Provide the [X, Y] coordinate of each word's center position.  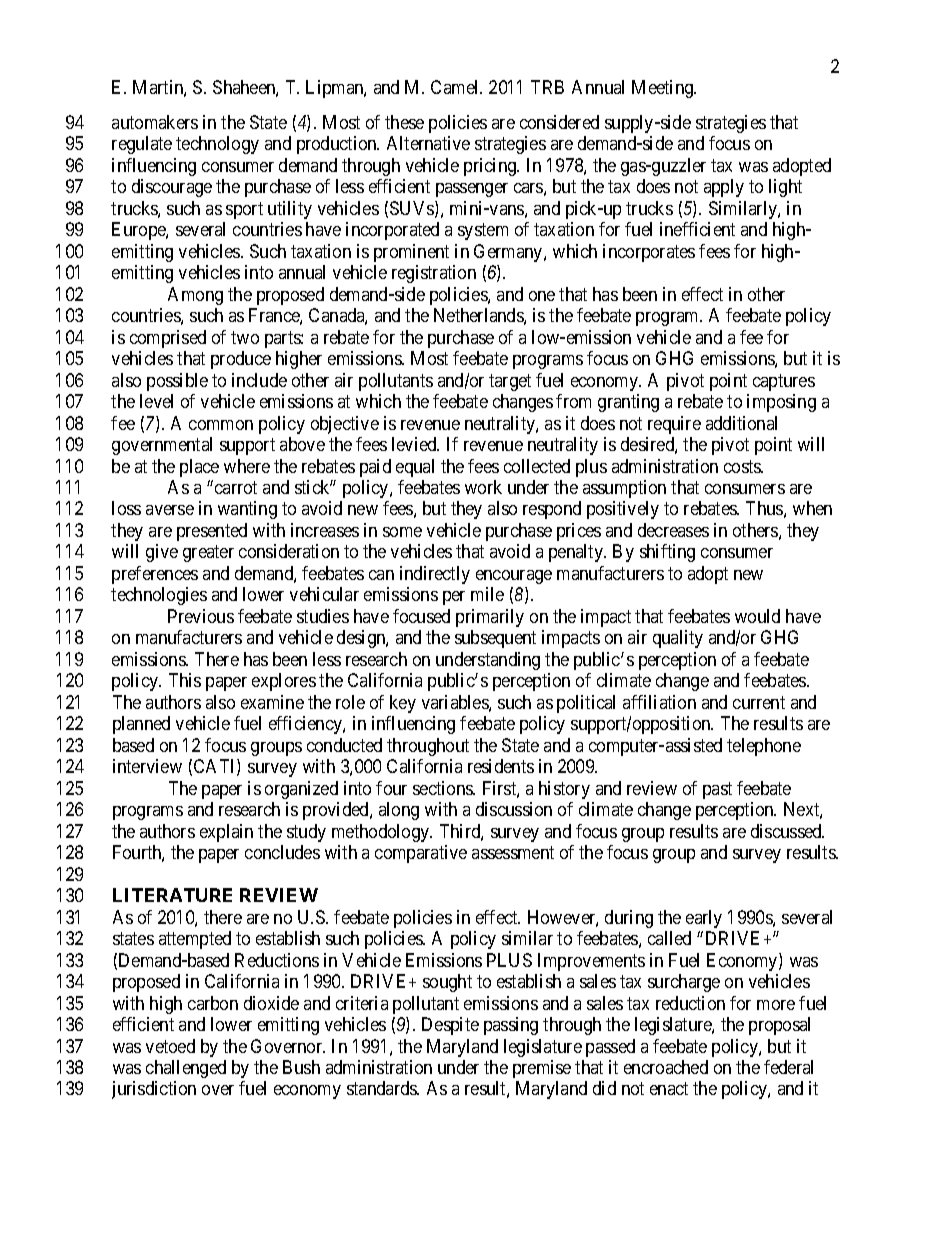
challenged [186, 1069]
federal [788, 1067]
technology [217, 145]
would [757, 616]
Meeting [664, 89]
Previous [201, 616]
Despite [450, 1026]
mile [487, 594]
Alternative [428, 143]
